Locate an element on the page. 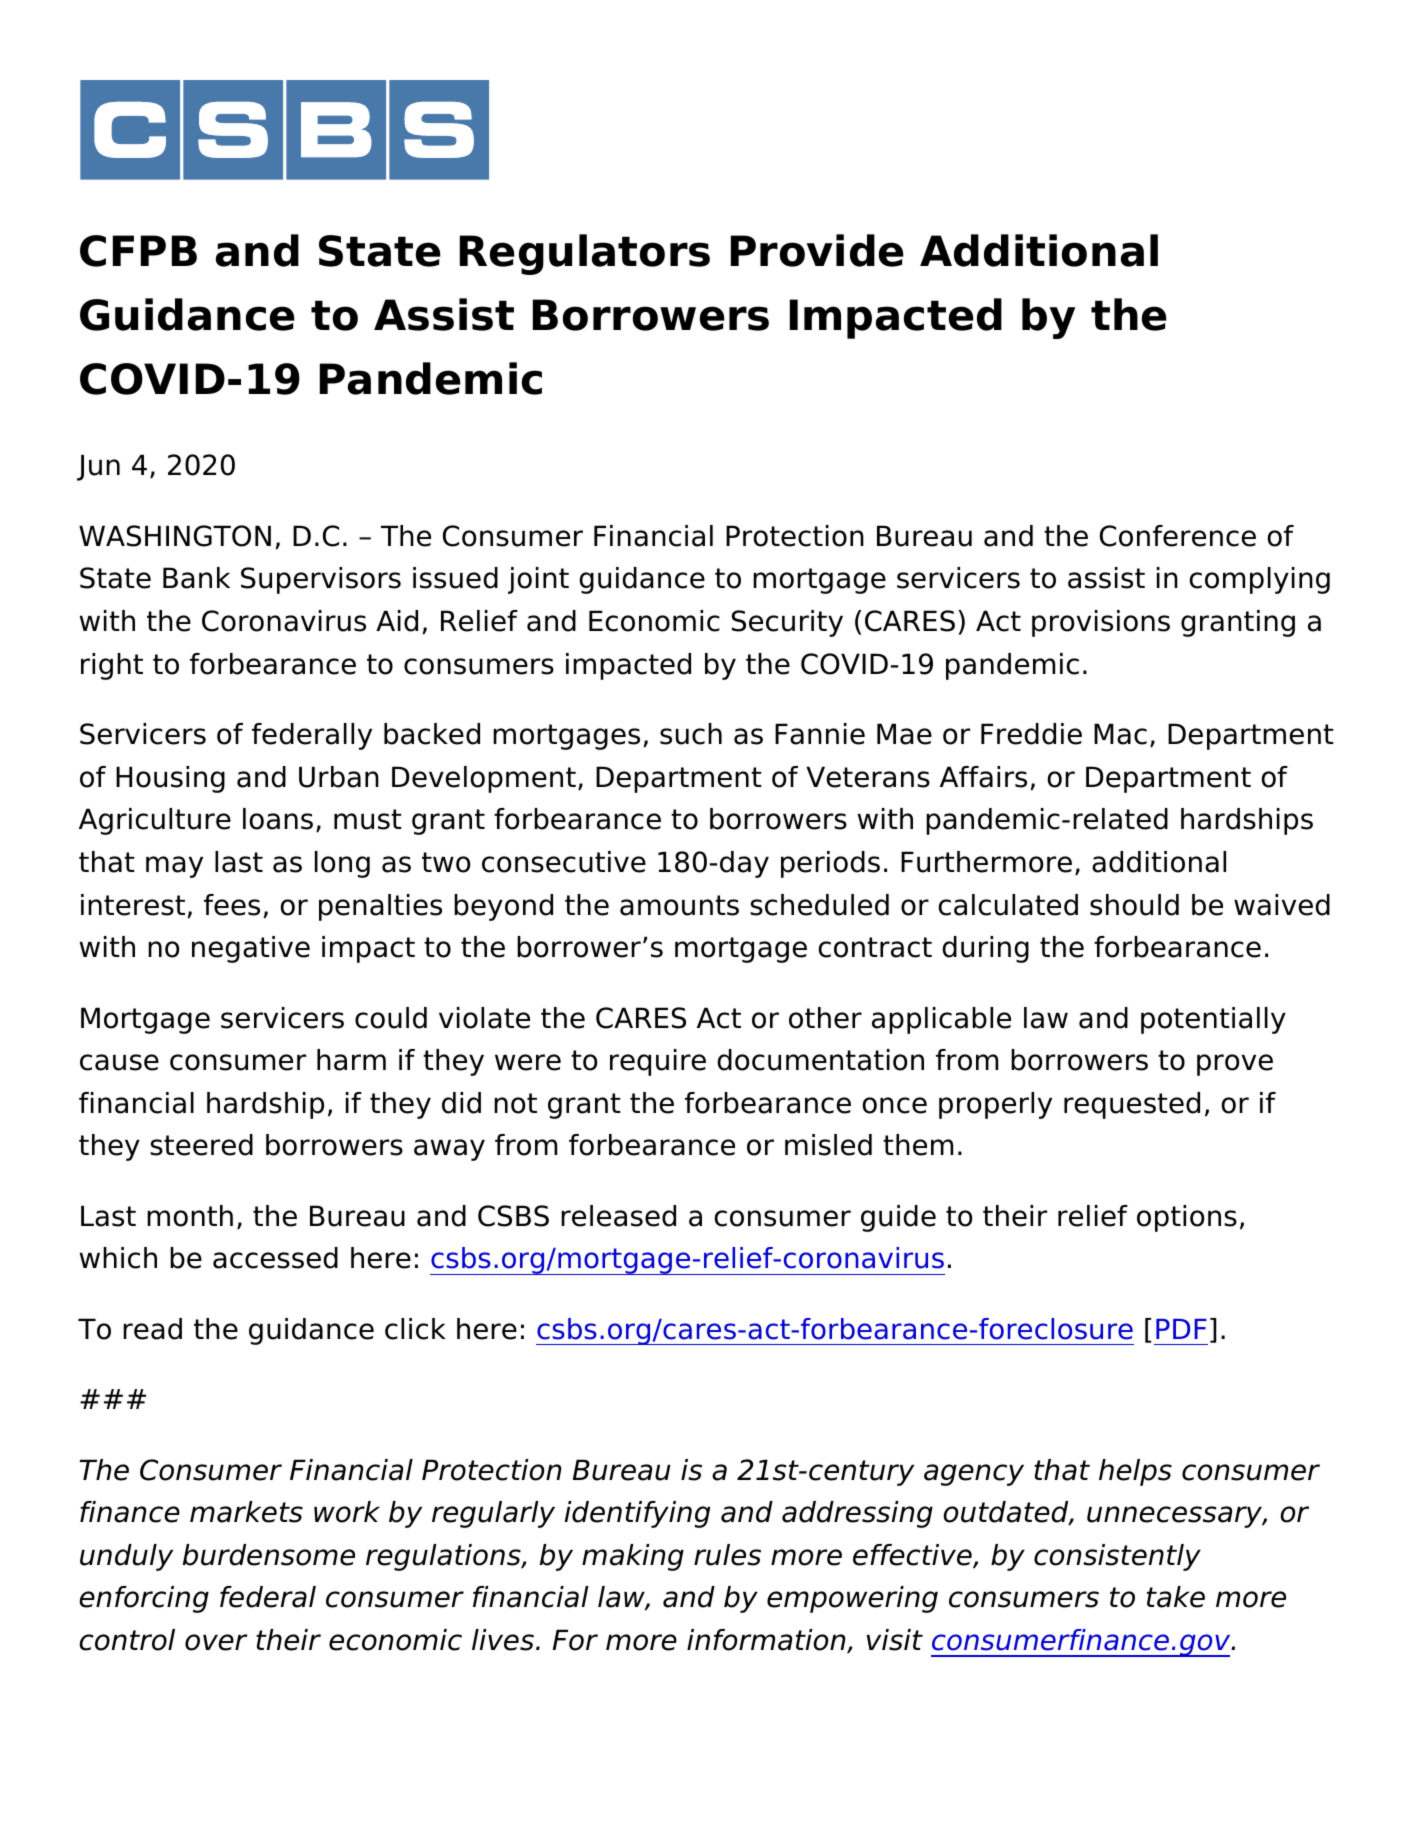  provisions is located at coordinates (1101, 623).
